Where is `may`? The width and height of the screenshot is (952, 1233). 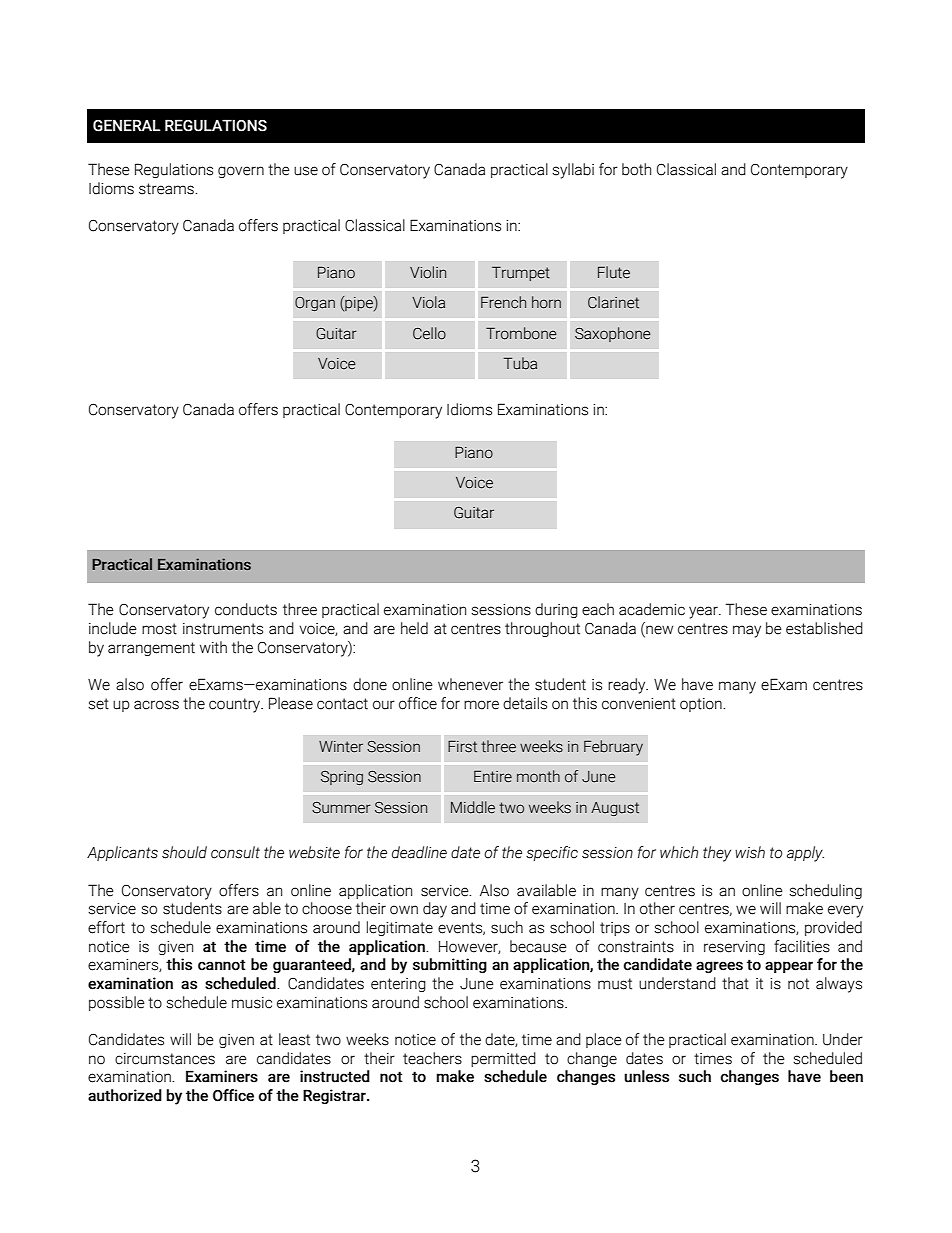
may is located at coordinates (747, 631).
